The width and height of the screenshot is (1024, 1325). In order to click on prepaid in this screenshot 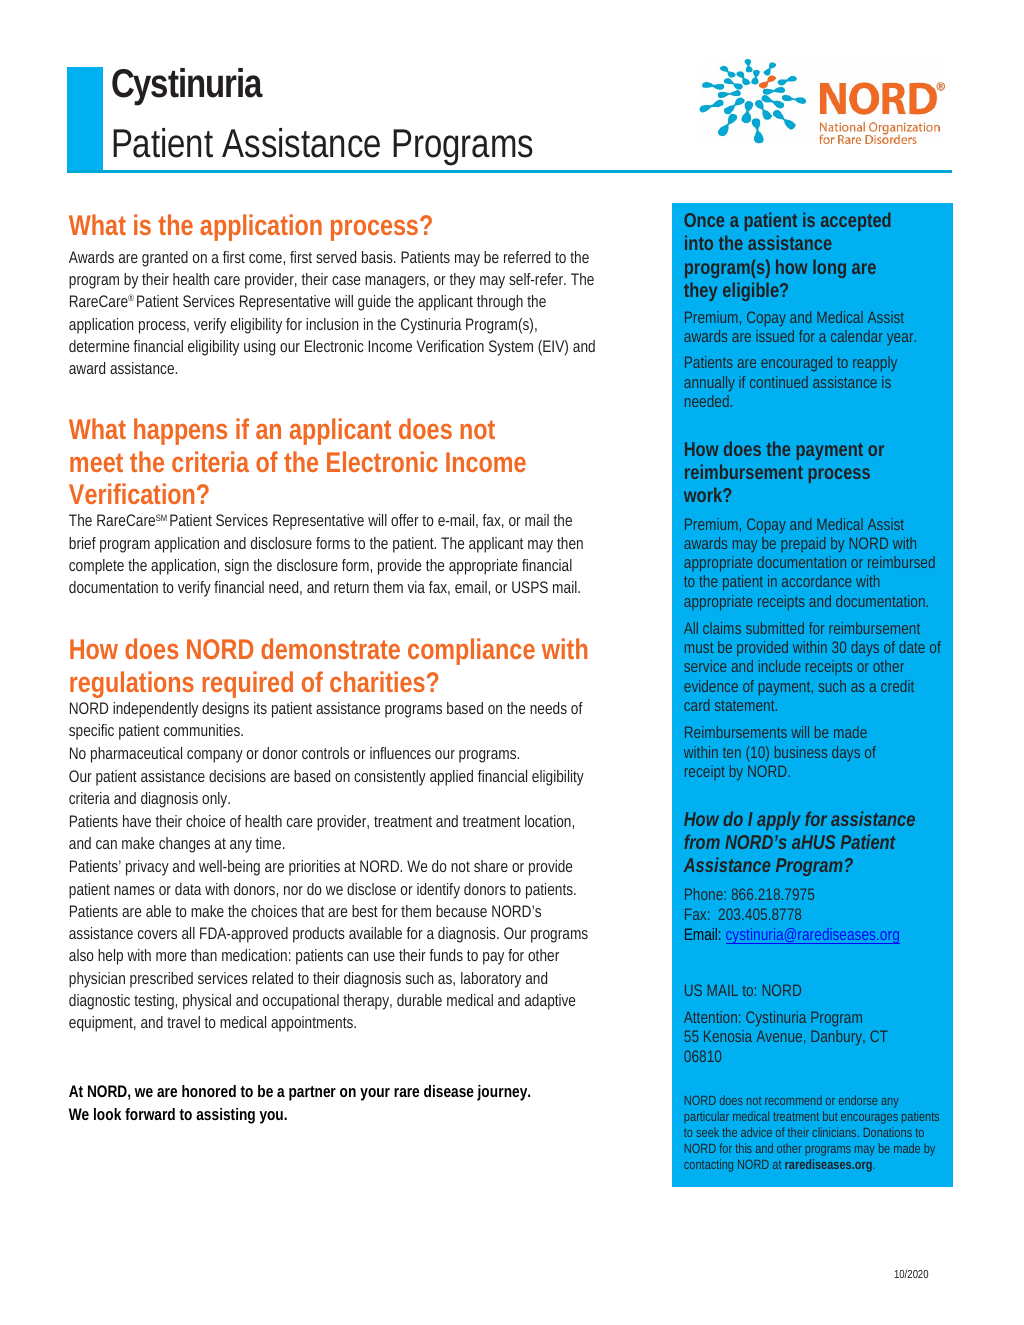, I will do `click(803, 544)`.
